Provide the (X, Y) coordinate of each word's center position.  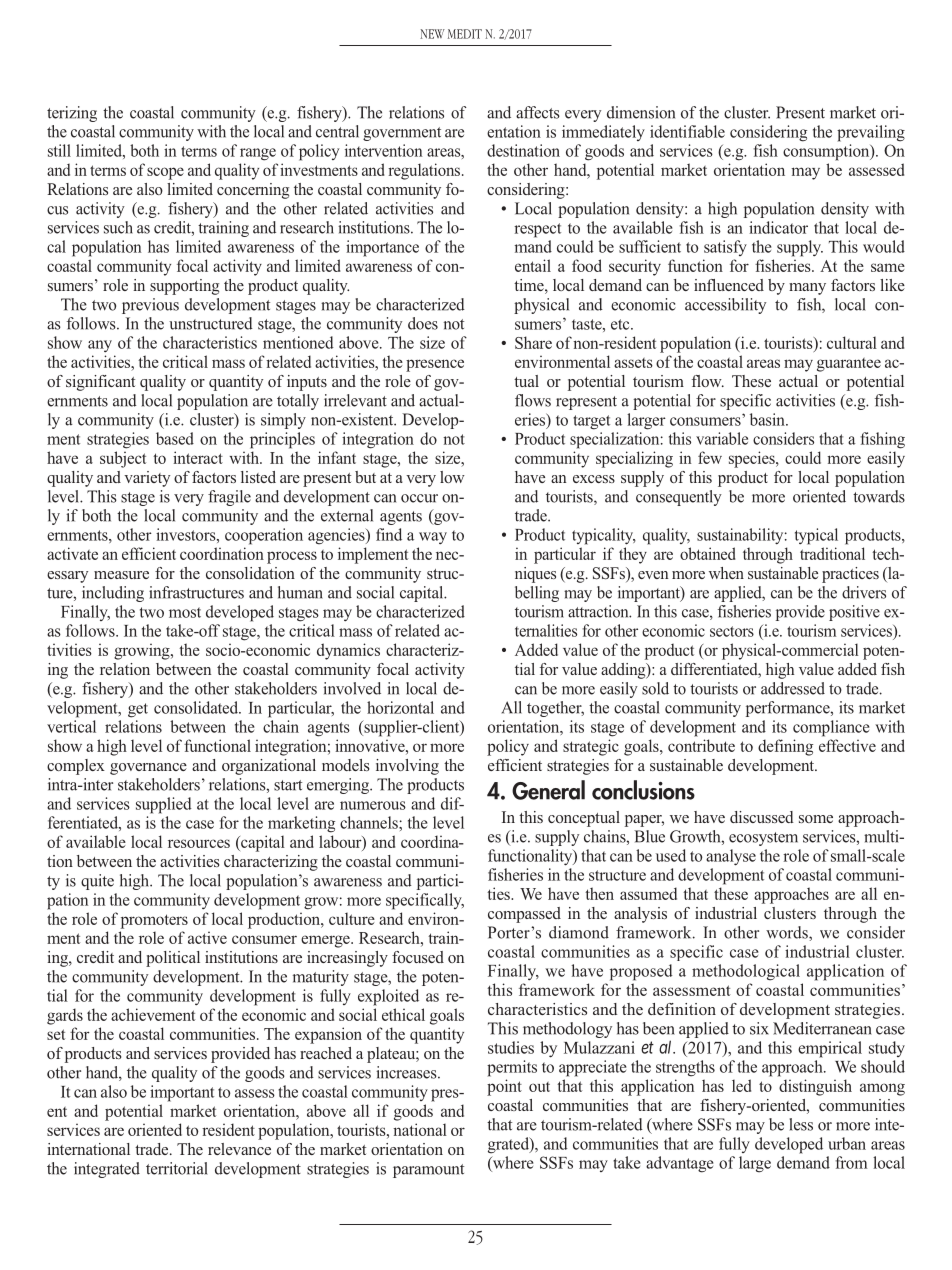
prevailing (871, 133)
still (59, 150)
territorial (177, 1168)
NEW (432, 34)
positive (854, 613)
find (389, 534)
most (185, 612)
